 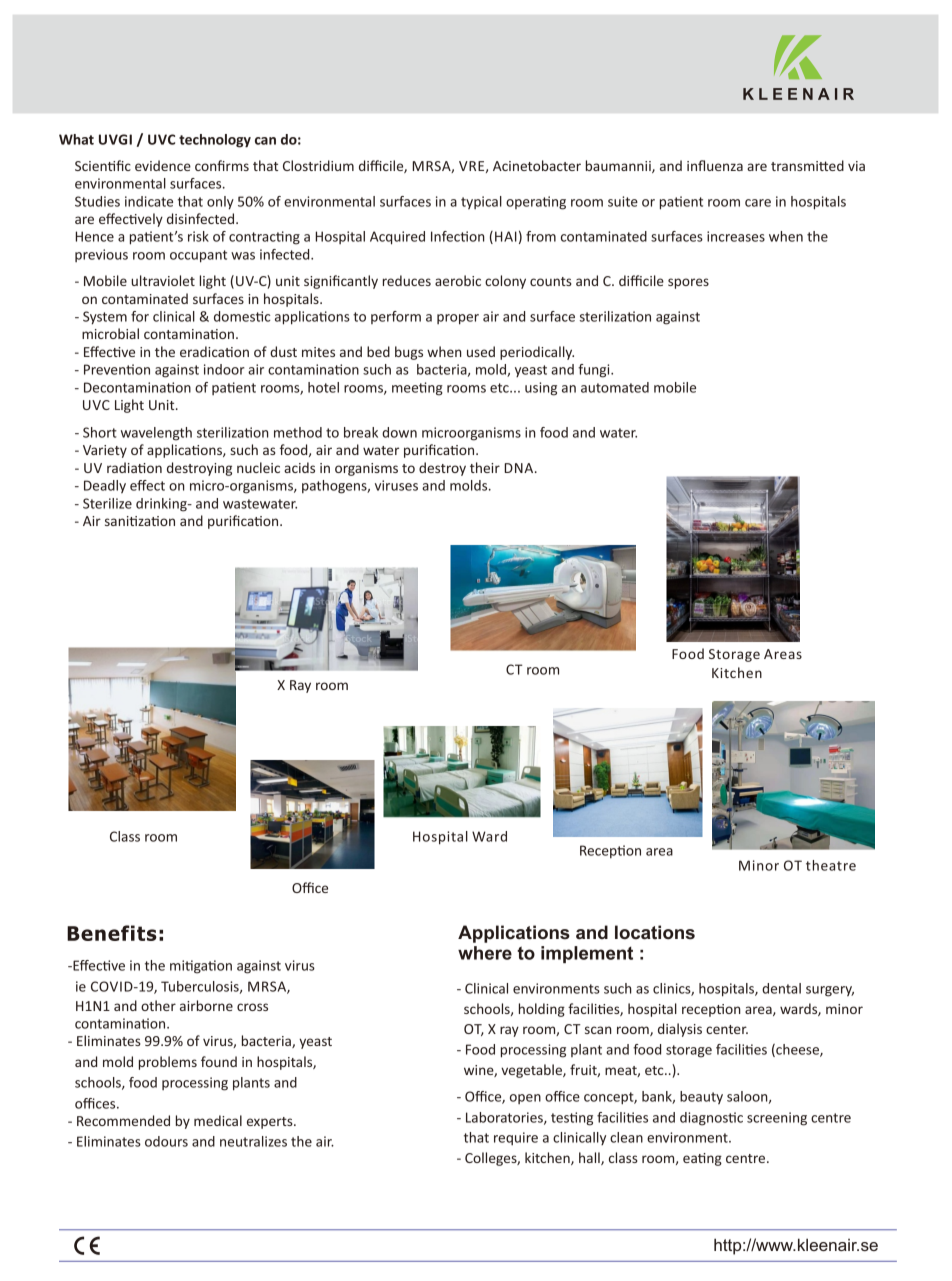 What do you see at coordinates (520, 468) in the screenshot?
I see `DNA` at bounding box center [520, 468].
